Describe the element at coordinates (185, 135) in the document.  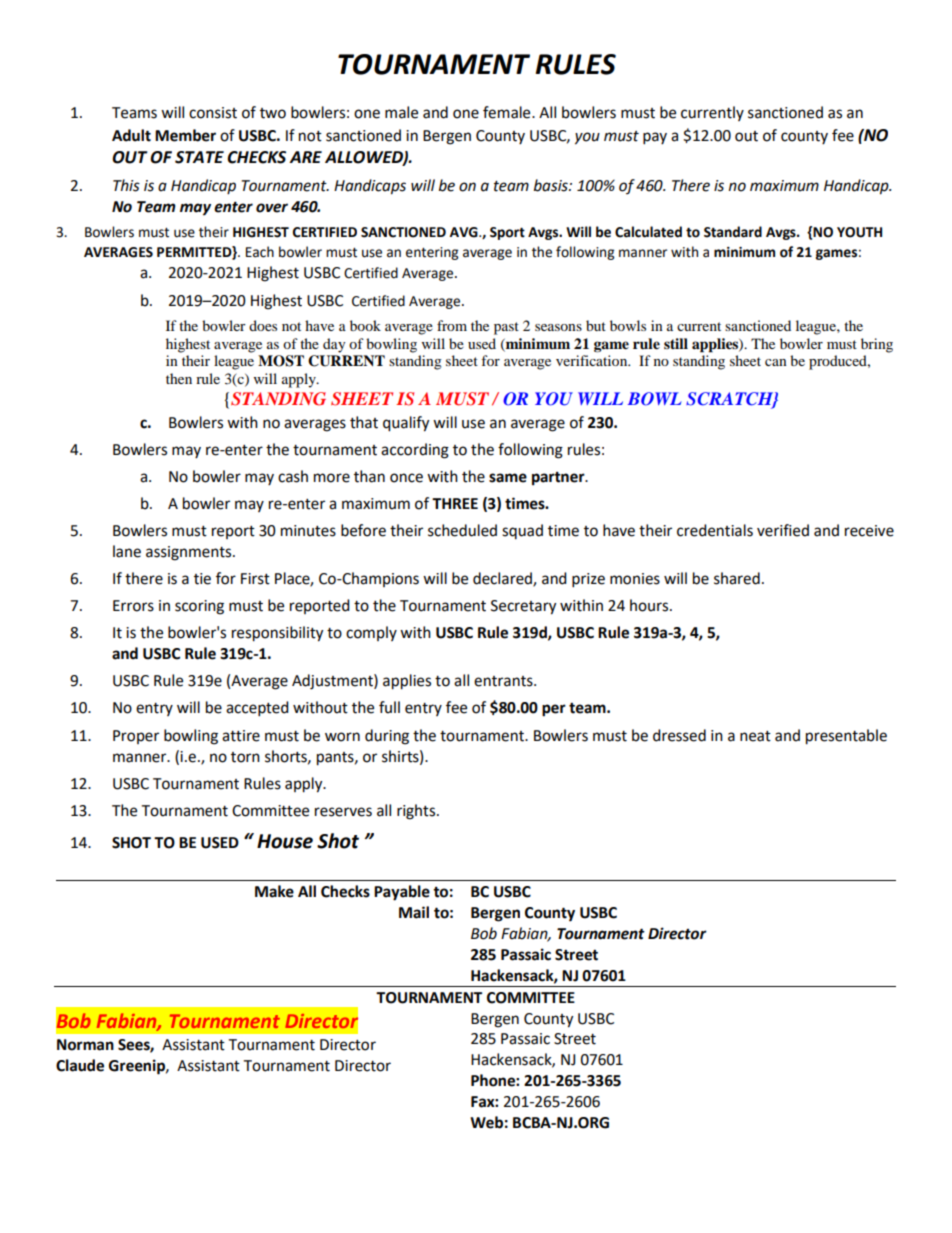
I see `Member` at that location.
